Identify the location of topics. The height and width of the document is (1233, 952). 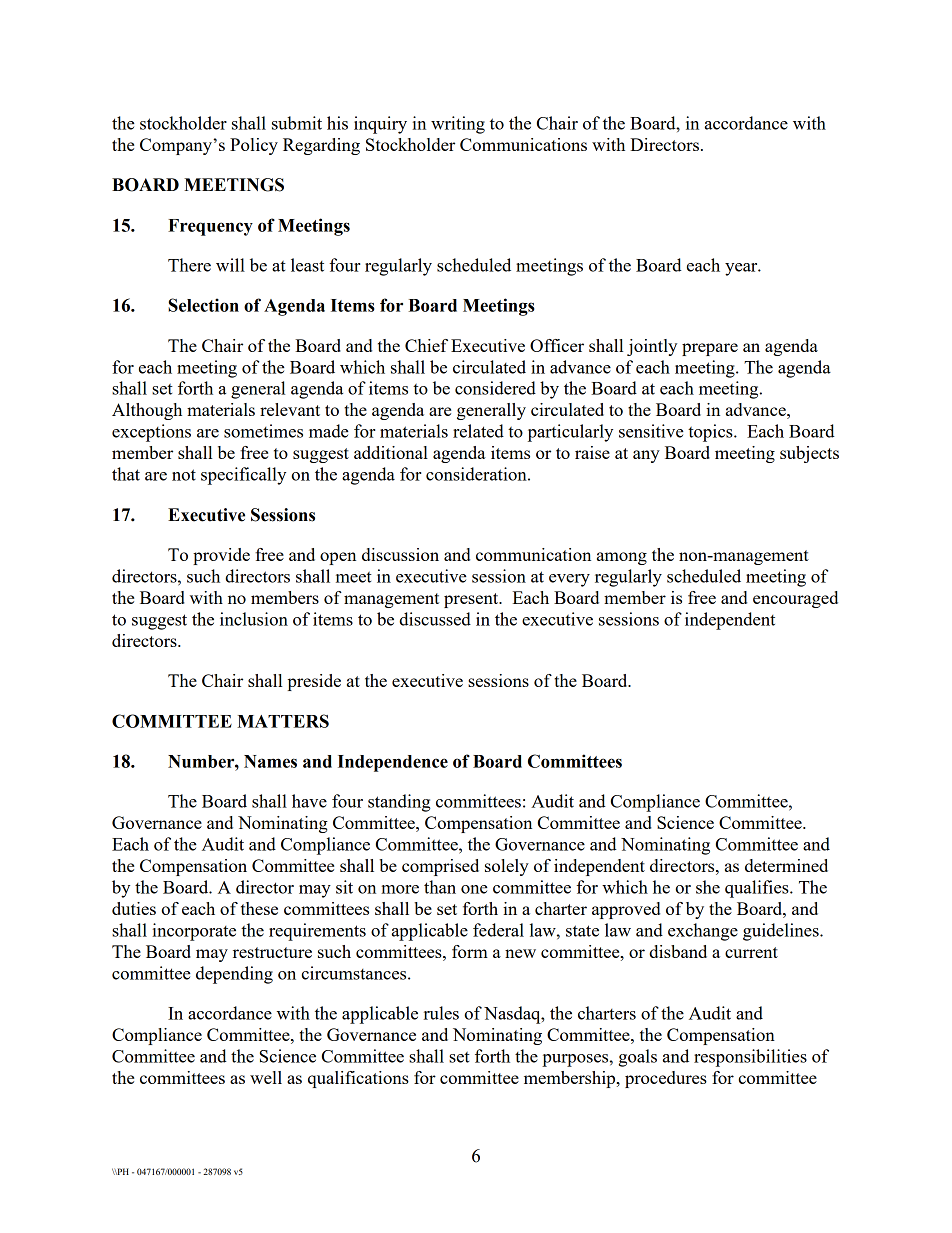
(711, 433).
